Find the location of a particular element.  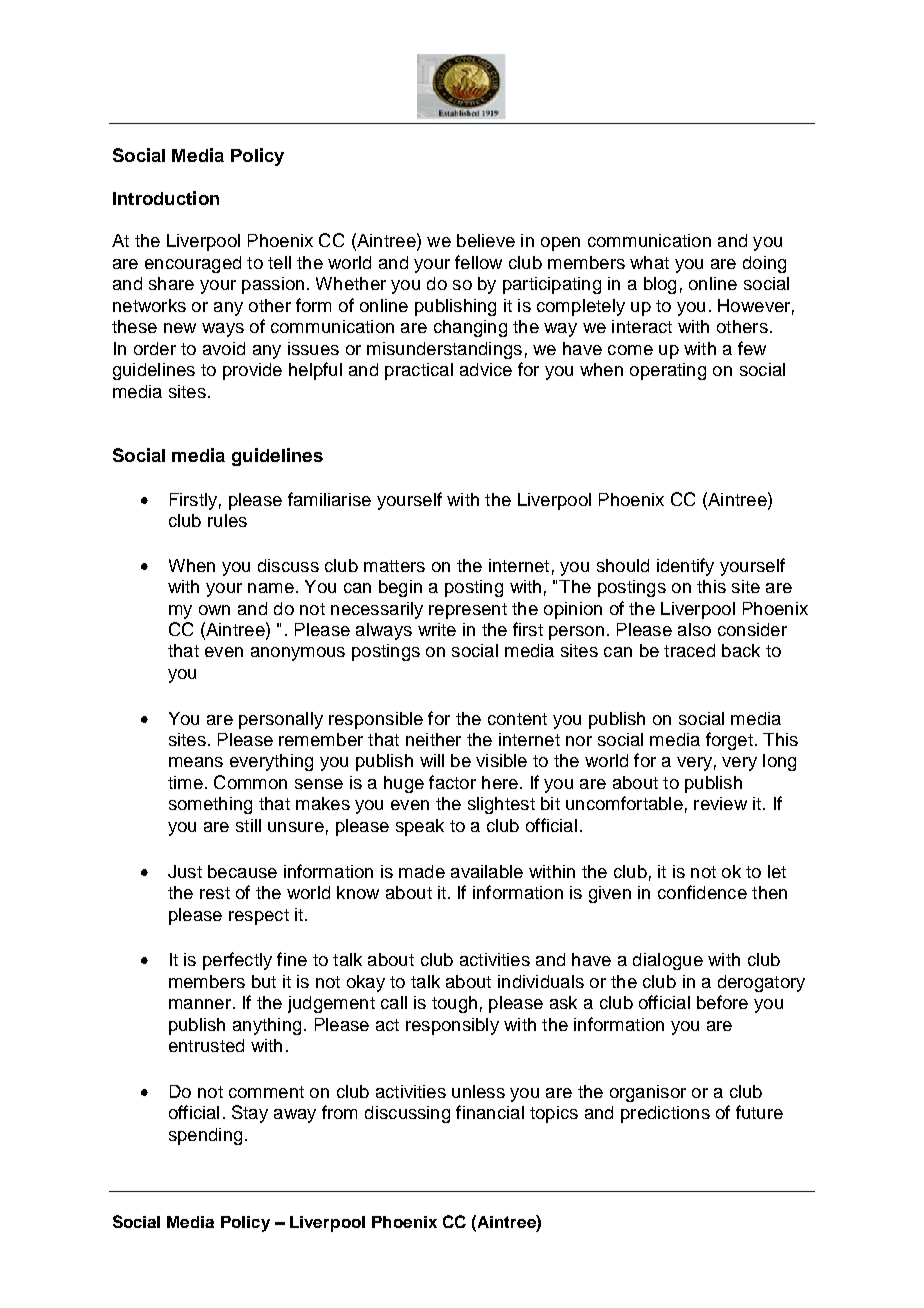

speak is located at coordinates (420, 827).
